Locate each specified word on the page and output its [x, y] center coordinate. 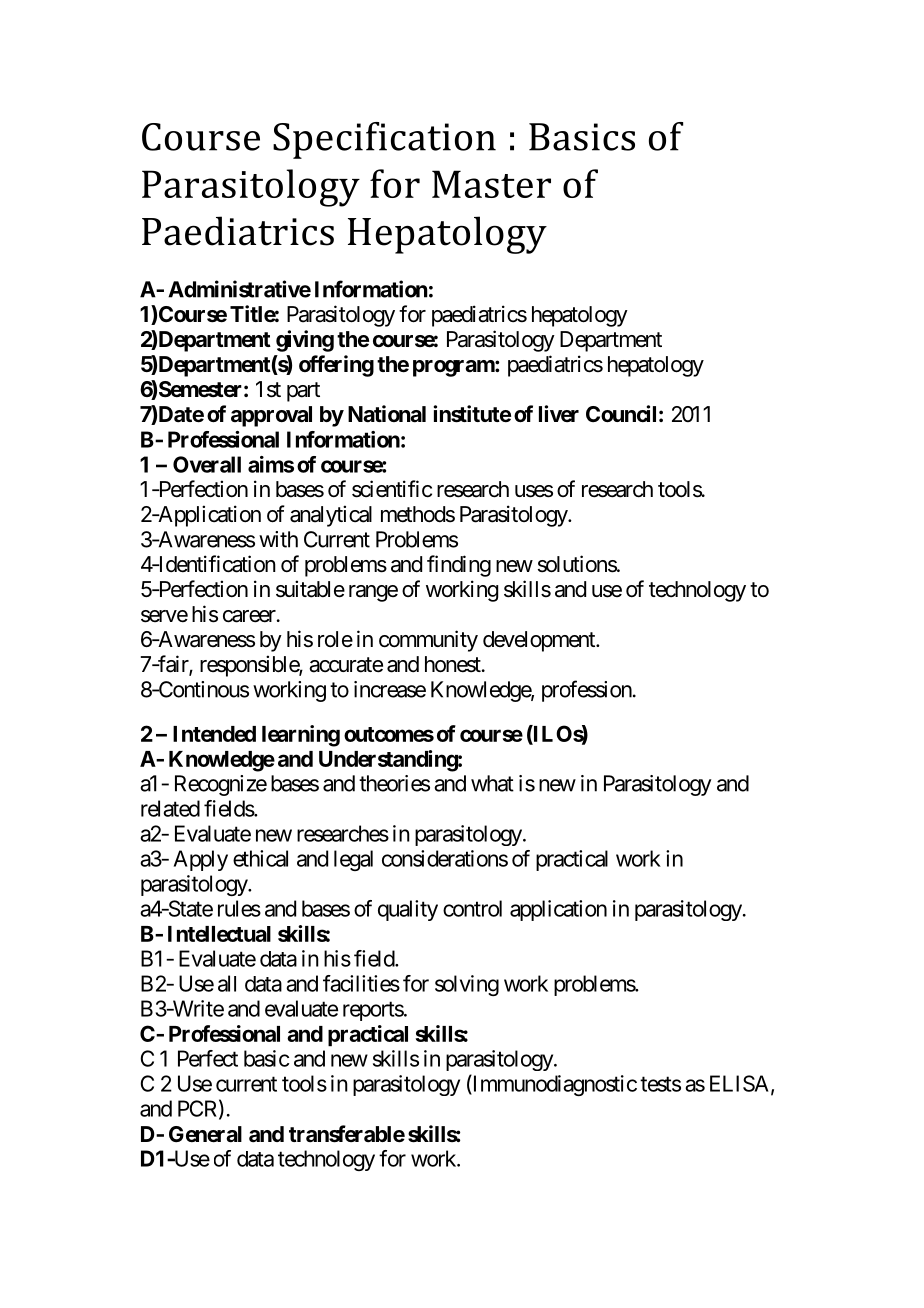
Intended [214, 734]
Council [621, 413]
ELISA [741, 1084]
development [540, 641]
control [472, 908]
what [492, 783]
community [428, 641]
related [170, 808]
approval [271, 416]
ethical [260, 858]
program [454, 368]
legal [353, 860]
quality [408, 910]
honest [453, 664]
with [278, 539]
